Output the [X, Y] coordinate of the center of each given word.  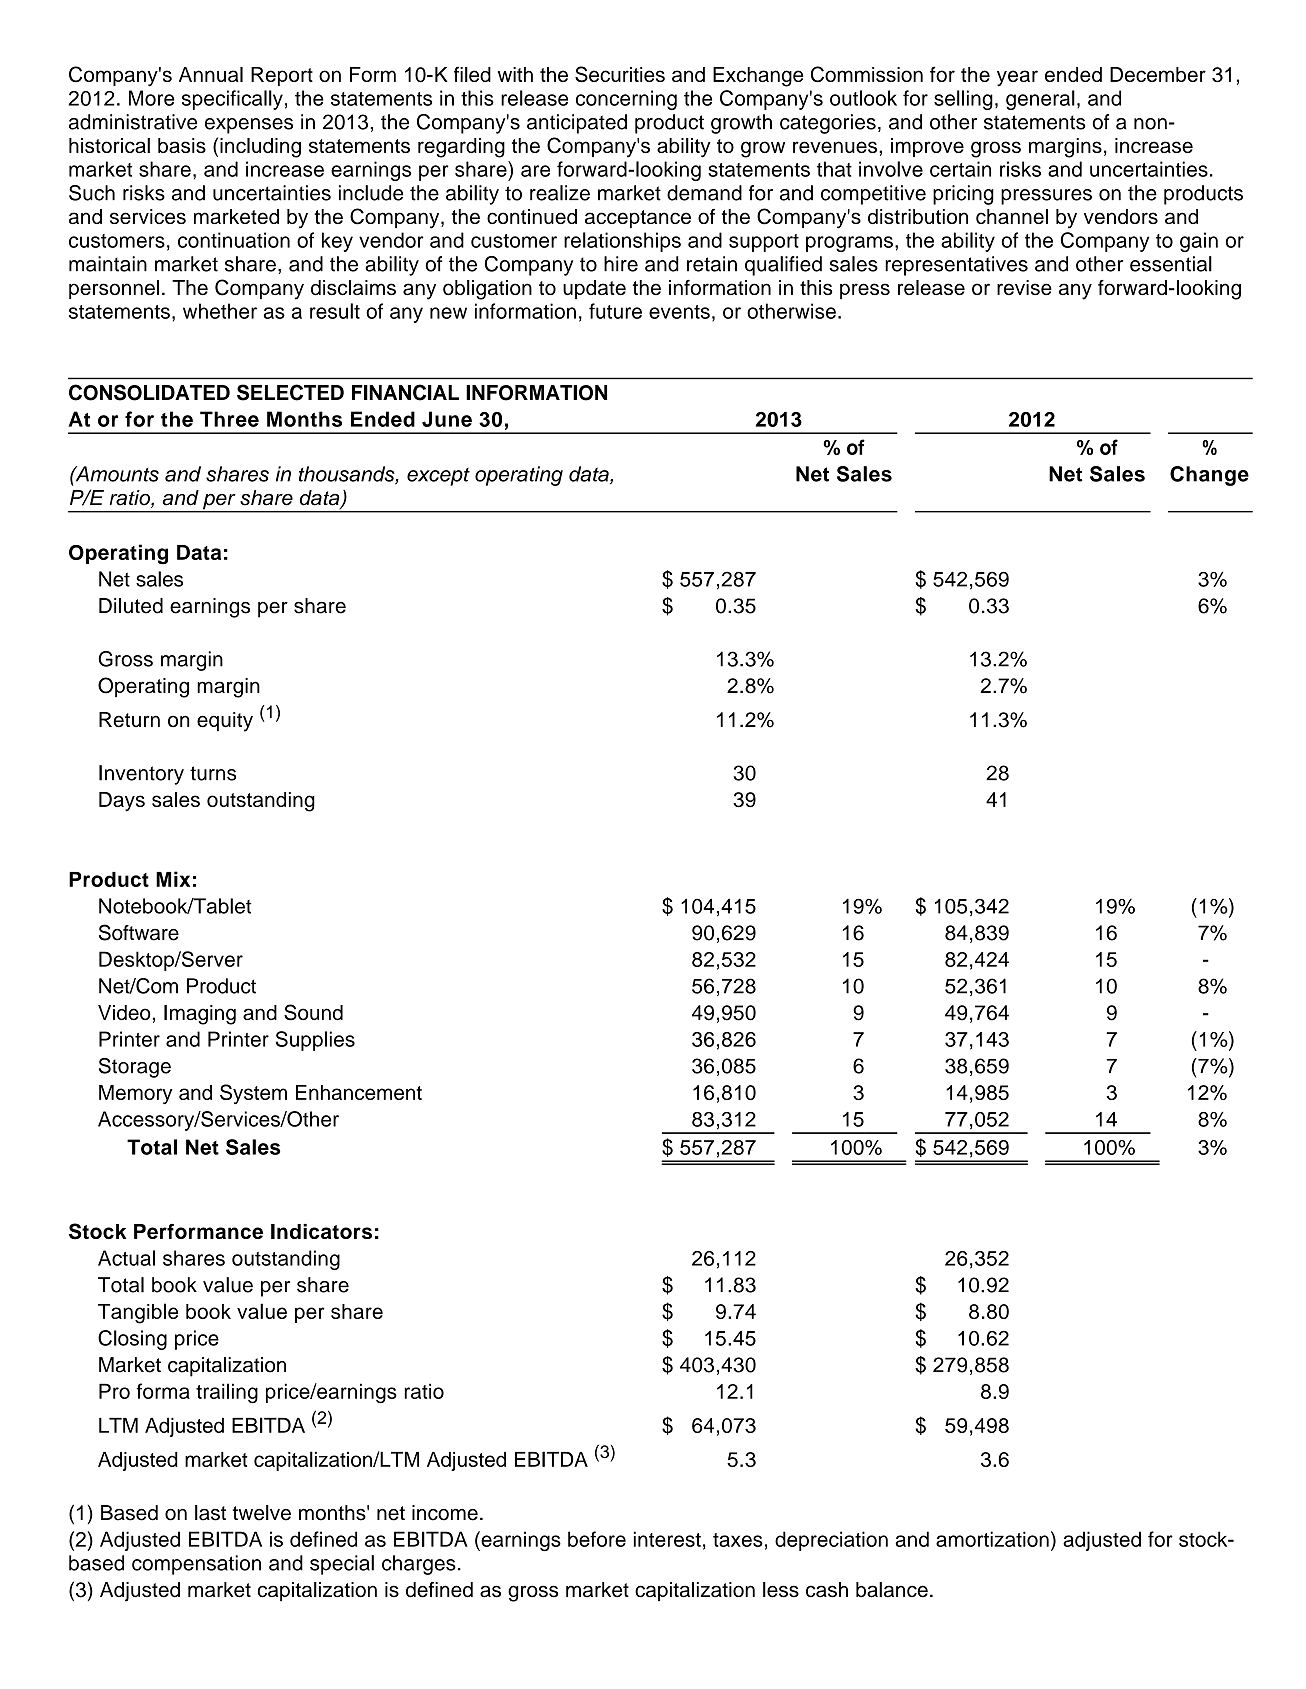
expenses [249, 126]
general [1040, 100]
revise [1024, 287]
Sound [313, 1012]
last [210, 1513]
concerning [626, 100]
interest [667, 1539]
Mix [173, 879]
